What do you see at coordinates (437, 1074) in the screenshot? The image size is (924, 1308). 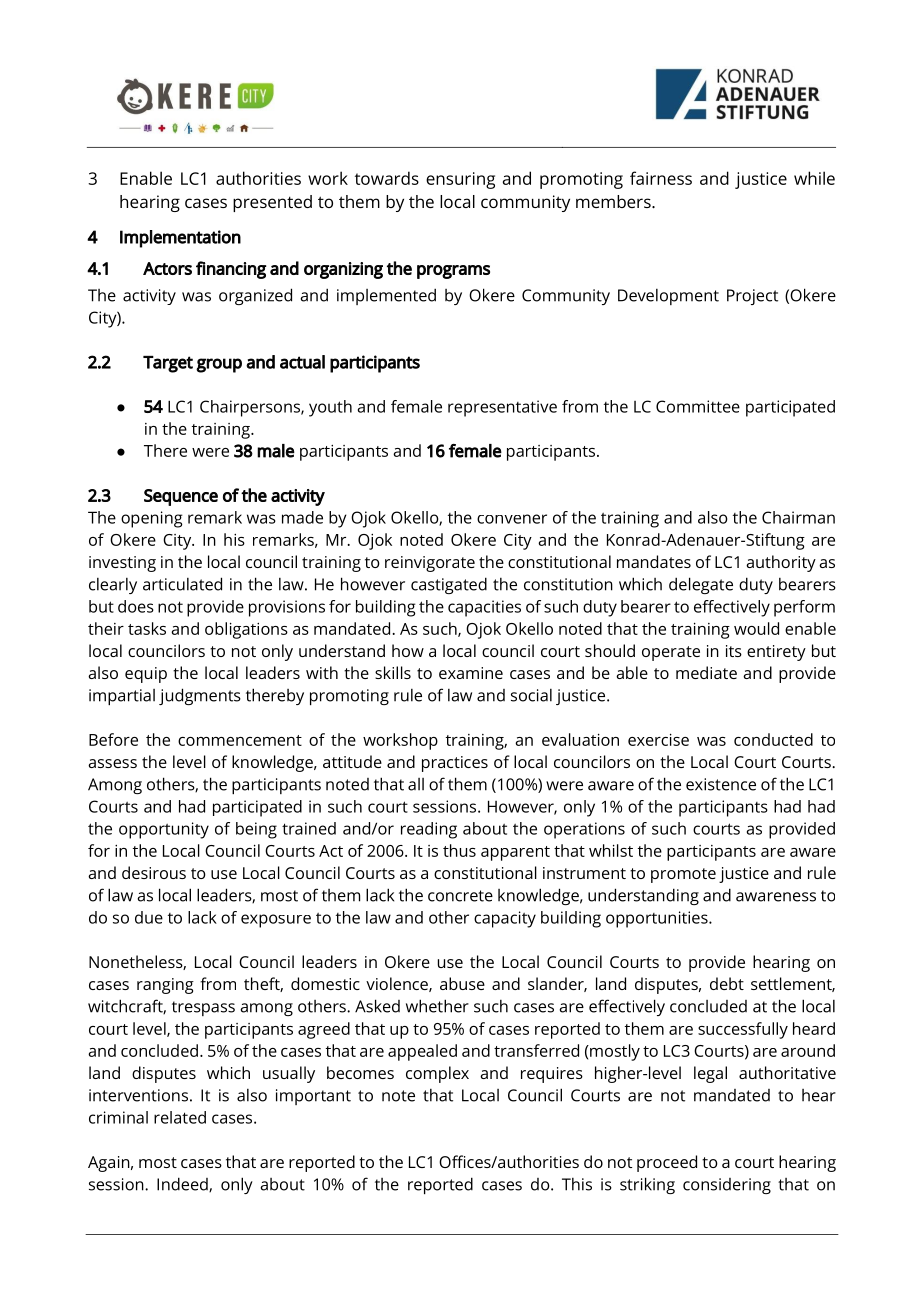 I see `complex` at bounding box center [437, 1074].
